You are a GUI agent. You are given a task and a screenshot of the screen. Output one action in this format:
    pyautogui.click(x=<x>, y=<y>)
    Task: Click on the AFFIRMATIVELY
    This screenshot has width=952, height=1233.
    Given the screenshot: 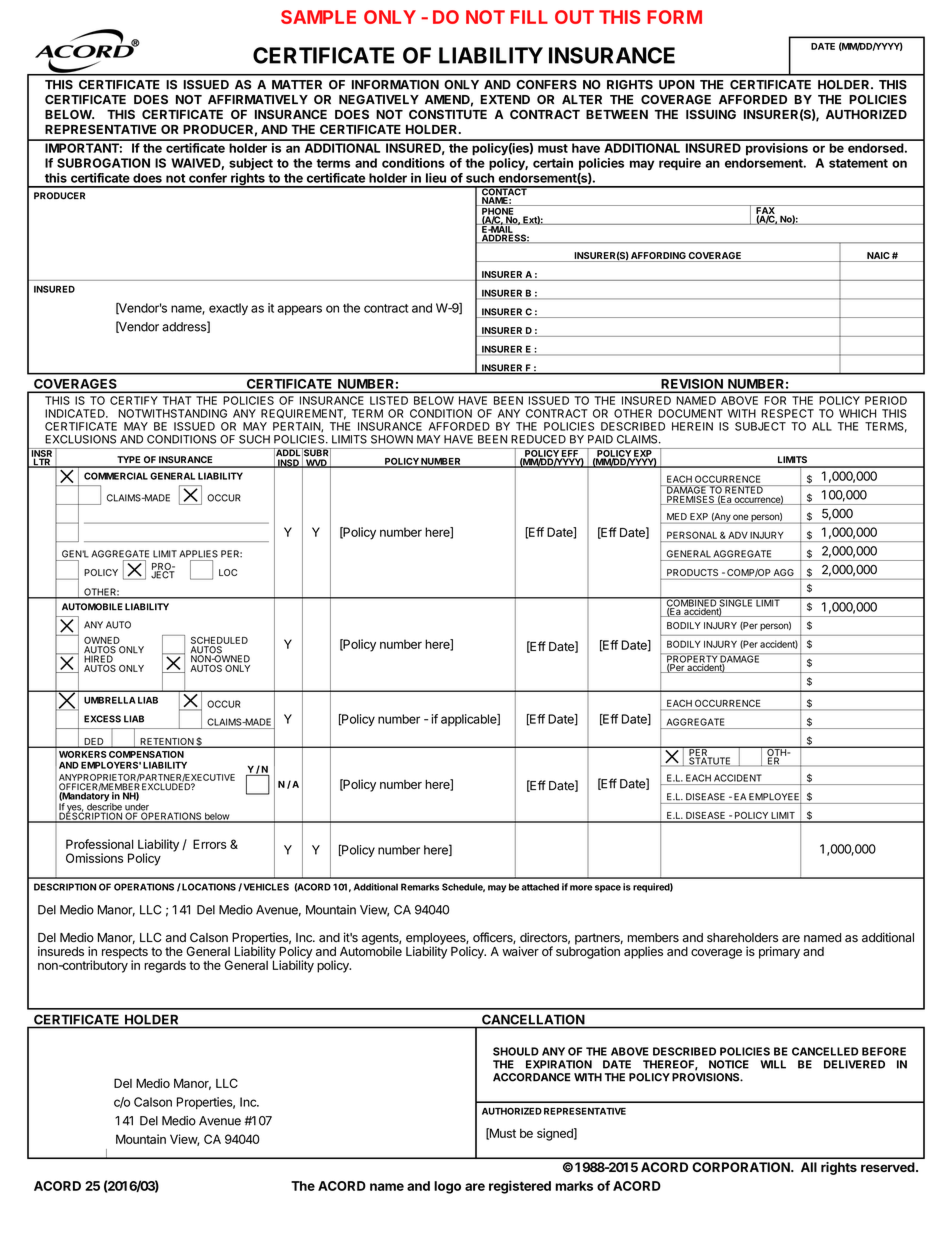 What is the action you would take?
    pyautogui.click(x=258, y=99)
